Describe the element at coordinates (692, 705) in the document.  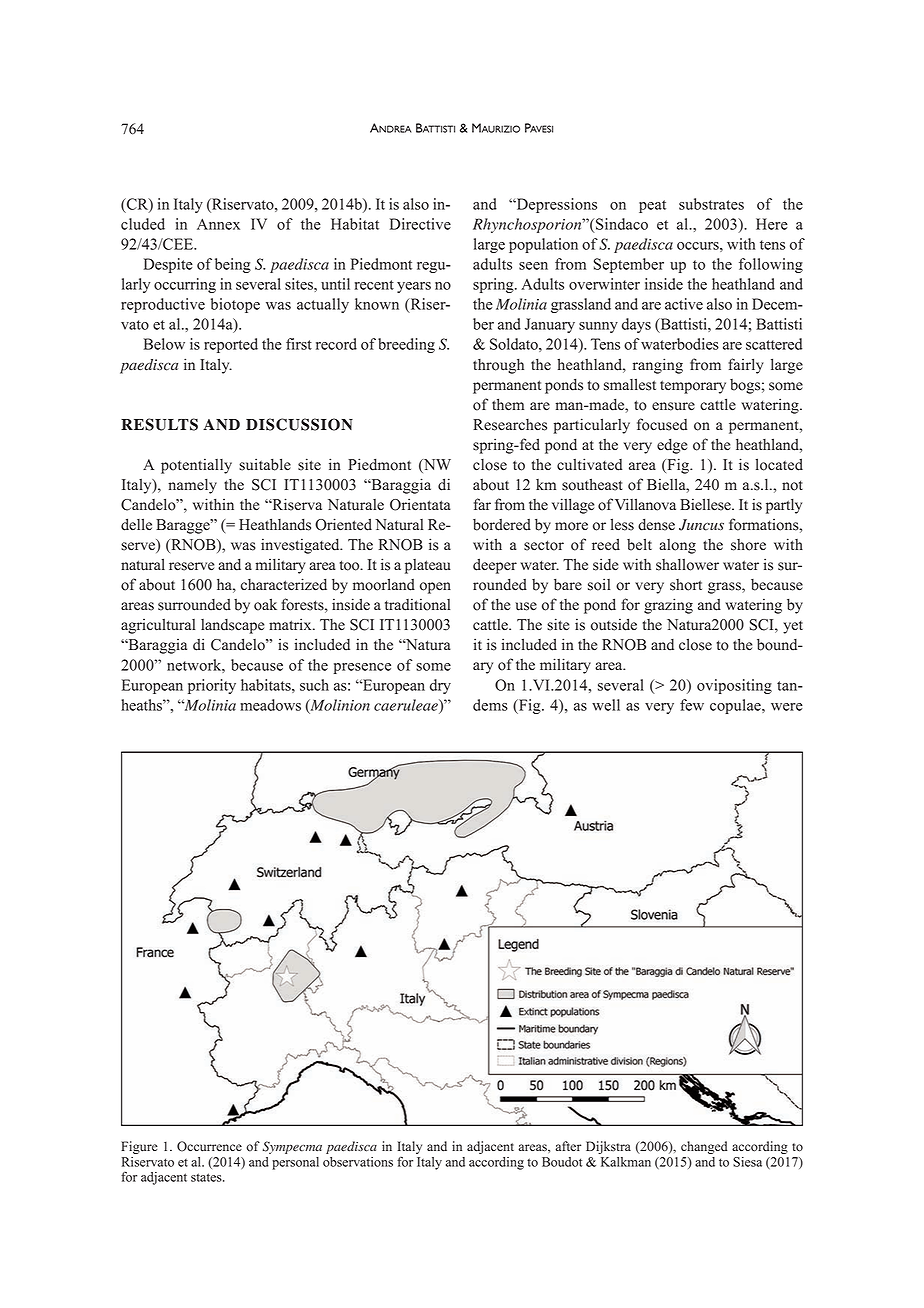
I see `few` at that location.
